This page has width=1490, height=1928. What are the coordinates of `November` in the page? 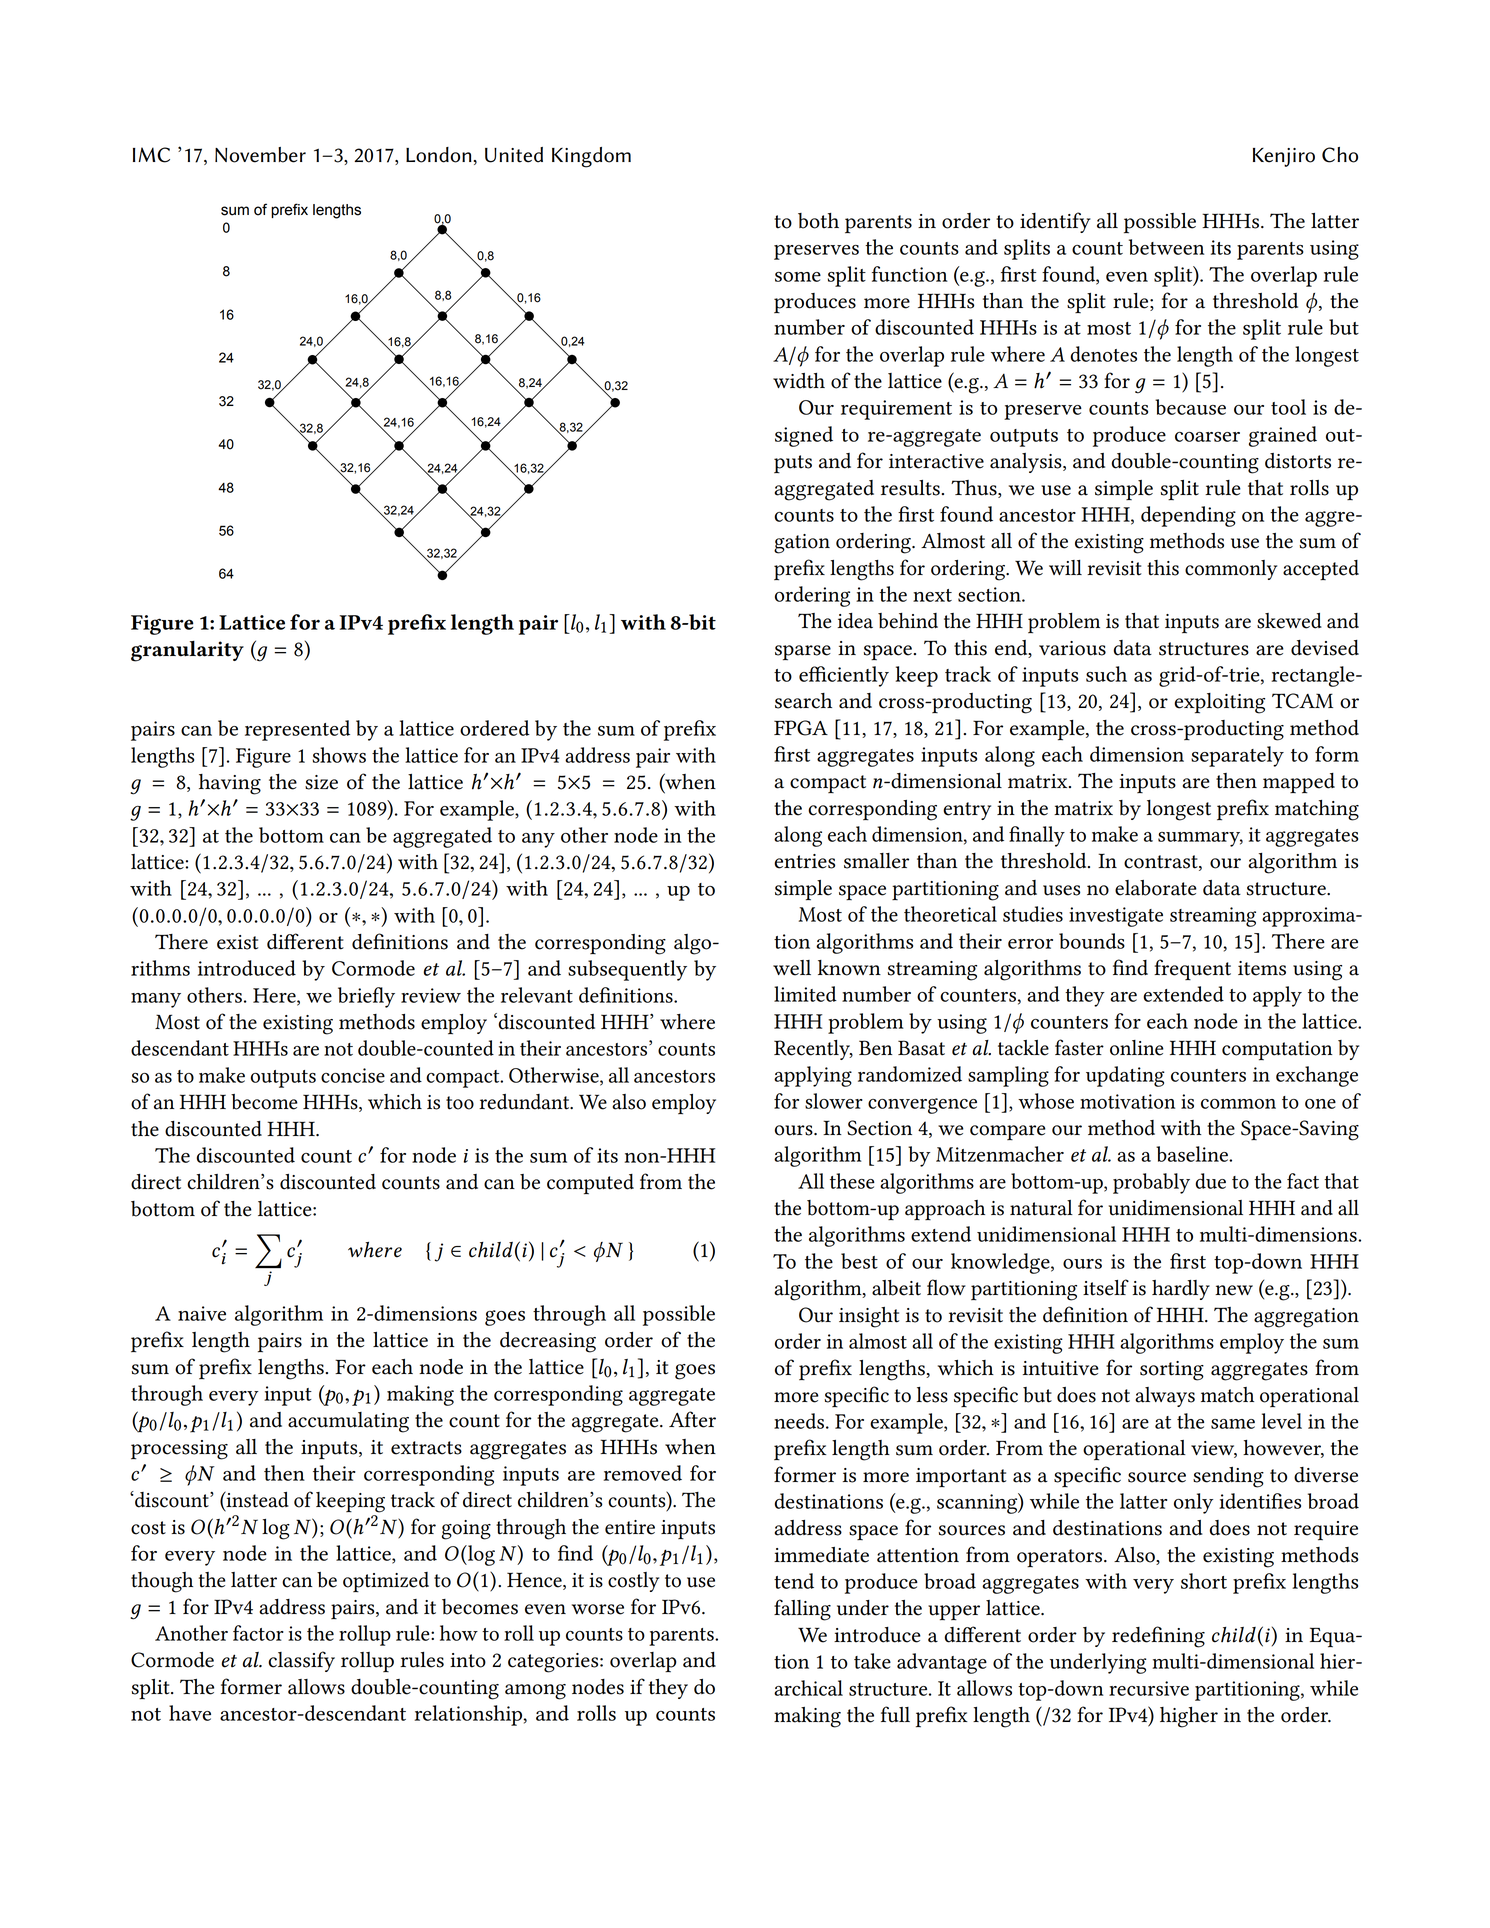 It's located at (260, 155).
